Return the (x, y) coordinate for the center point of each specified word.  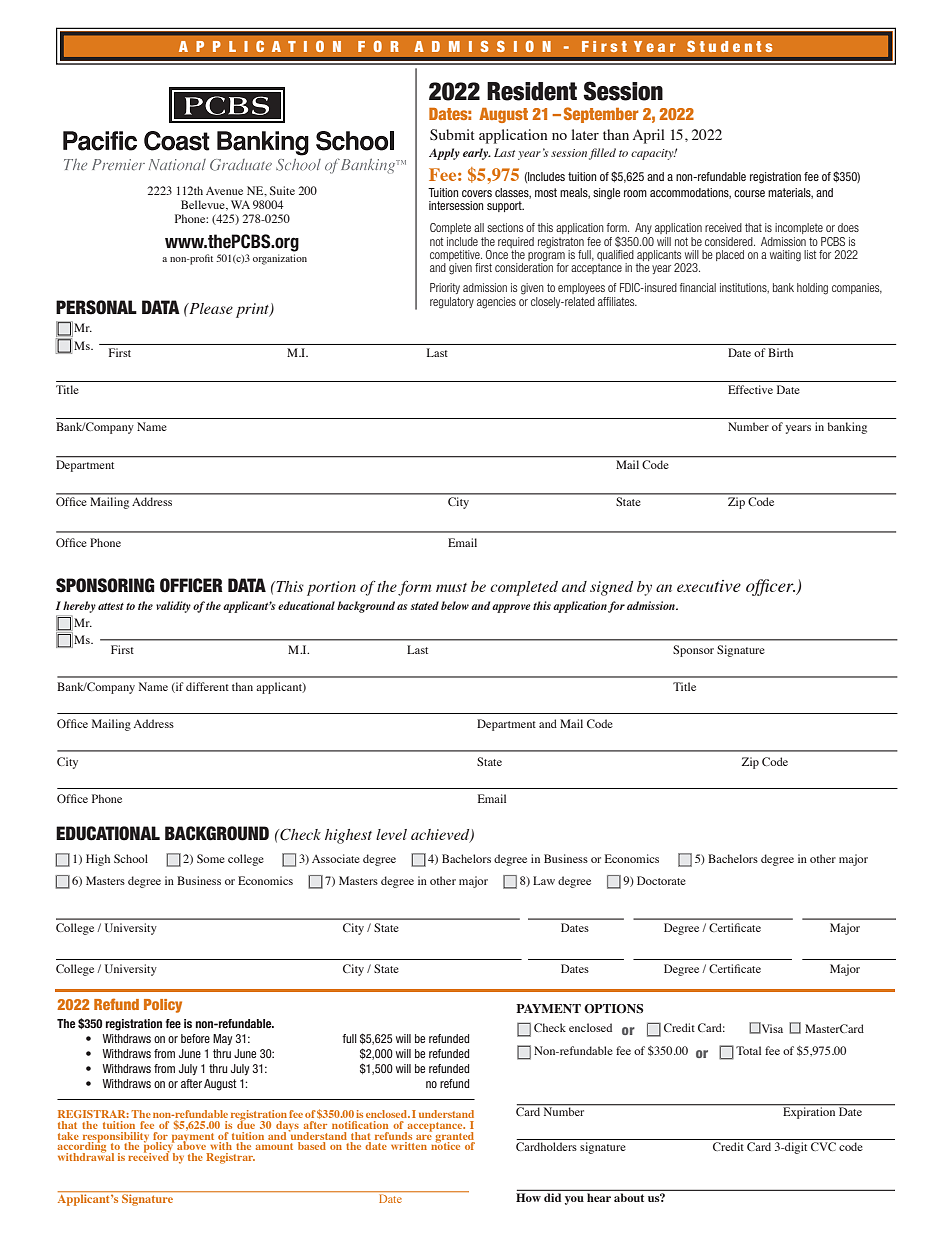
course (749, 193)
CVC (823, 1146)
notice (445, 1145)
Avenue (224, 191)
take (68, 1136)
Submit (452, 135)
